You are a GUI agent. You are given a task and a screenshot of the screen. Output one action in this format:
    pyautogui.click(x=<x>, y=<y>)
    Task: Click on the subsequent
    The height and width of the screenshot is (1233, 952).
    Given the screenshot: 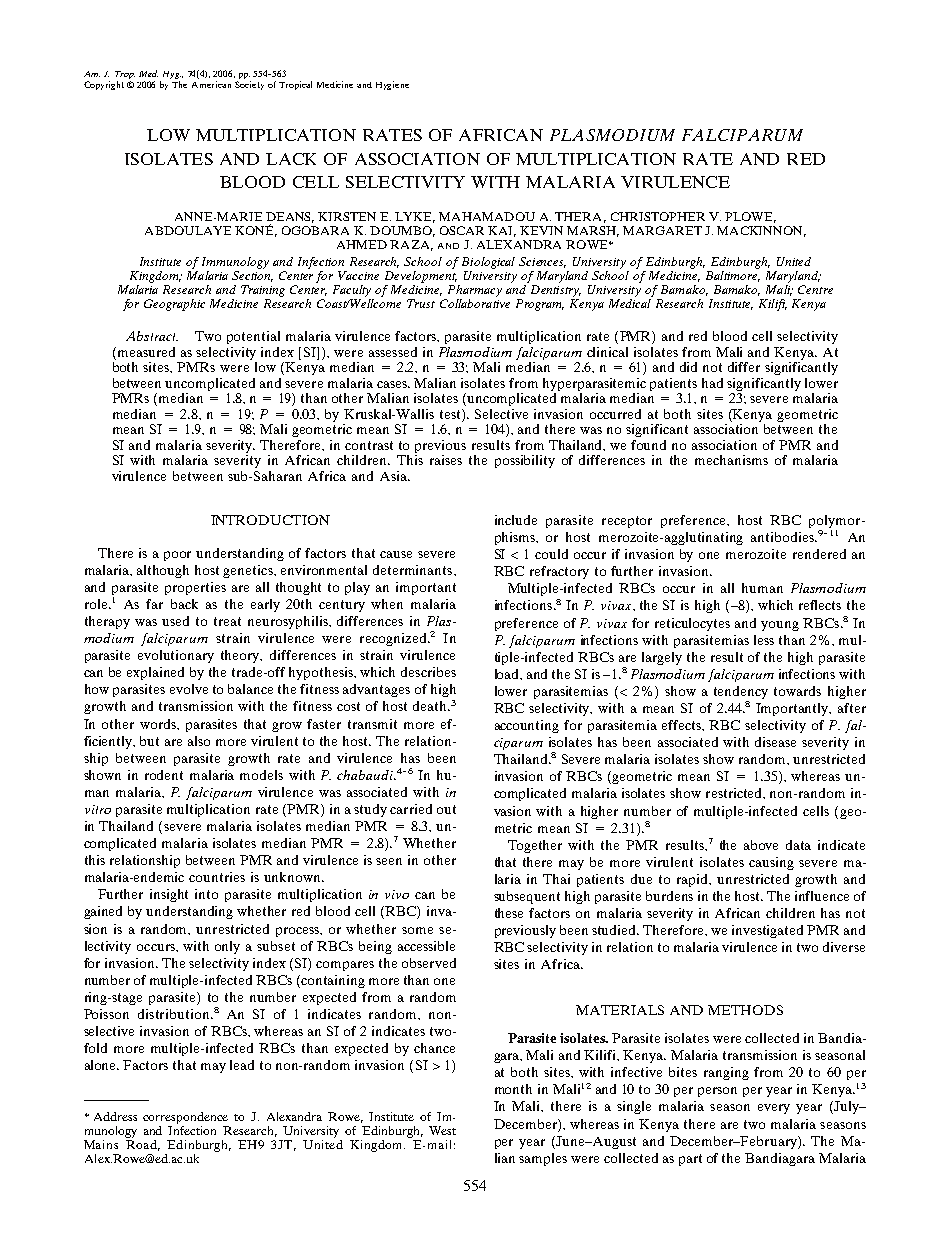 What is the action you would take?
    pyautogui.click(x=527, y=897)
